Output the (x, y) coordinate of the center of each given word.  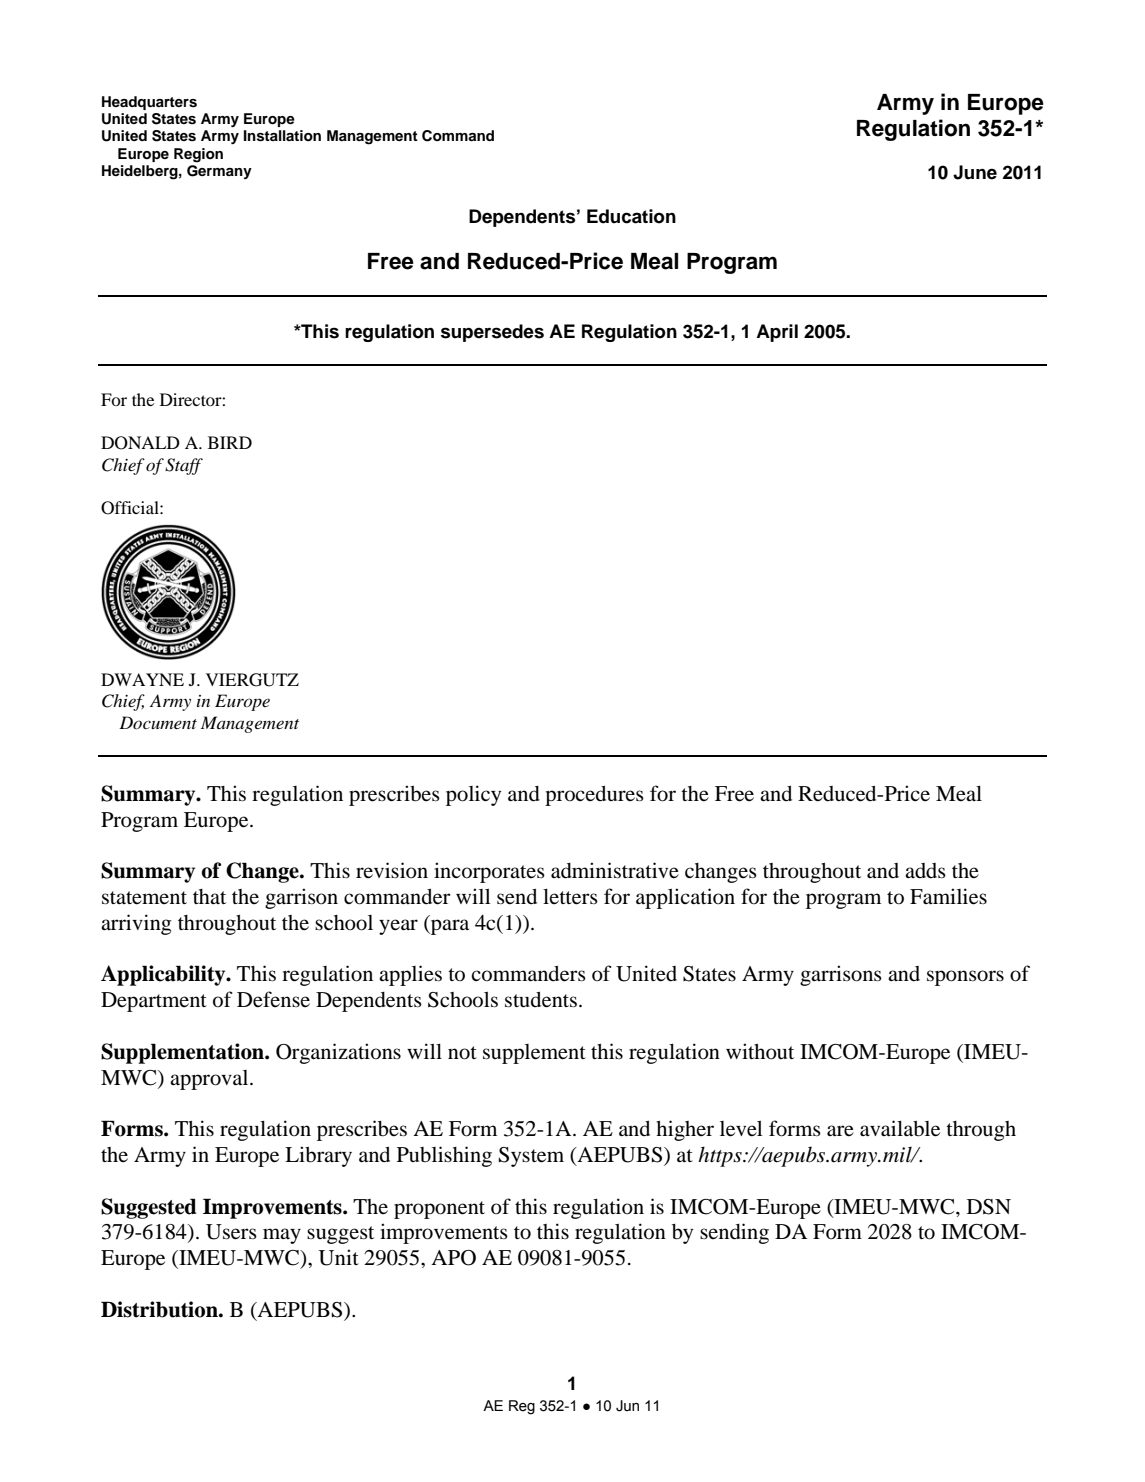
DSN (989, 1207)
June (975, 172)
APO (453, 1258)
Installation (282, 136)
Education (631, 216)
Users (231, 1232)
